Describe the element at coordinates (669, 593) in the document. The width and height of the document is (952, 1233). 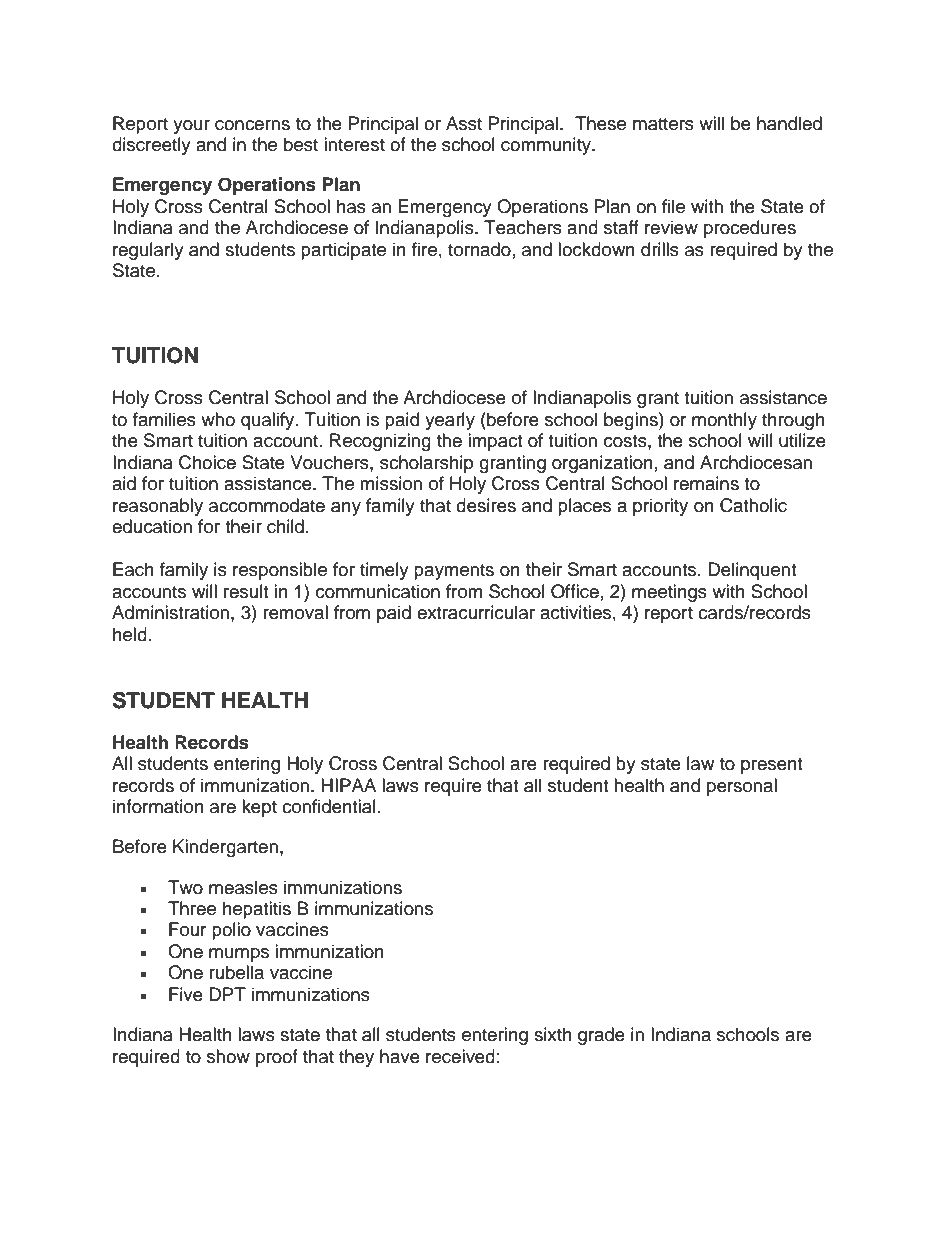
I see `meetings` at that location.
